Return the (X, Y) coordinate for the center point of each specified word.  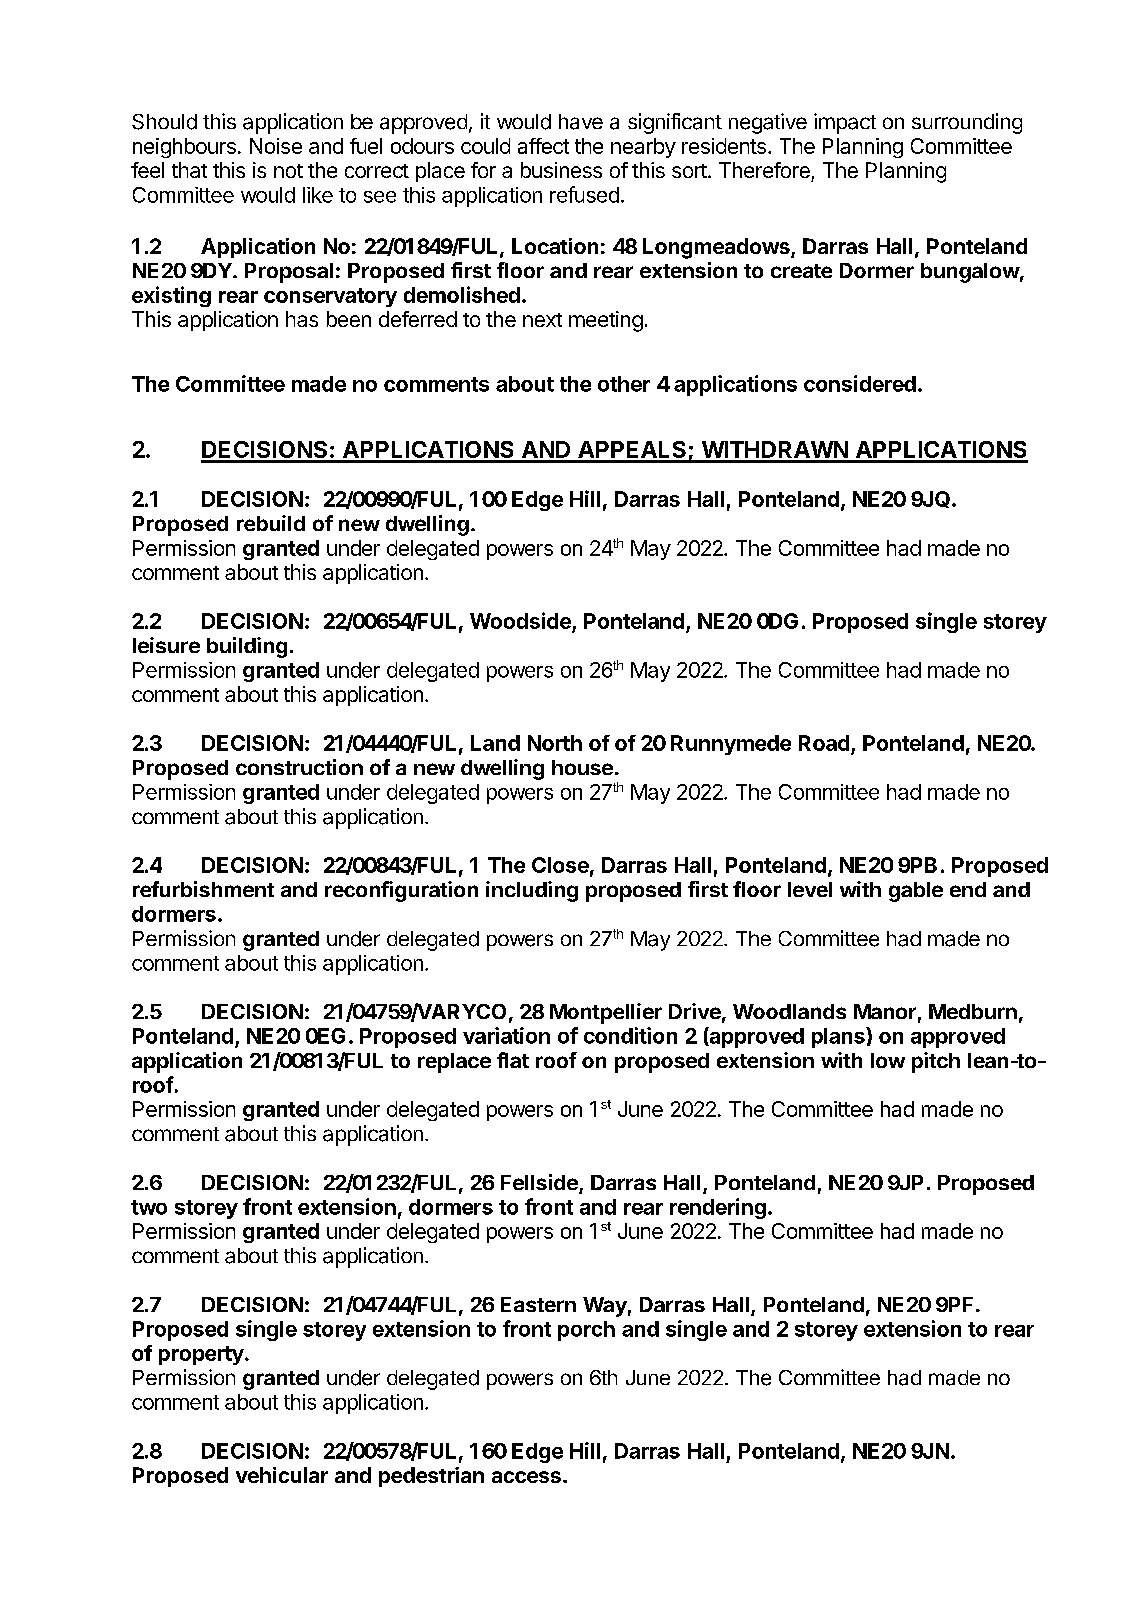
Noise (276, 146)
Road (824, 743)
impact (845, 123)
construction (299, 767)
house (582, 767)
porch (586, 1331)
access (526, 1477)
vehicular (282, 1475)
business (561, 170)
